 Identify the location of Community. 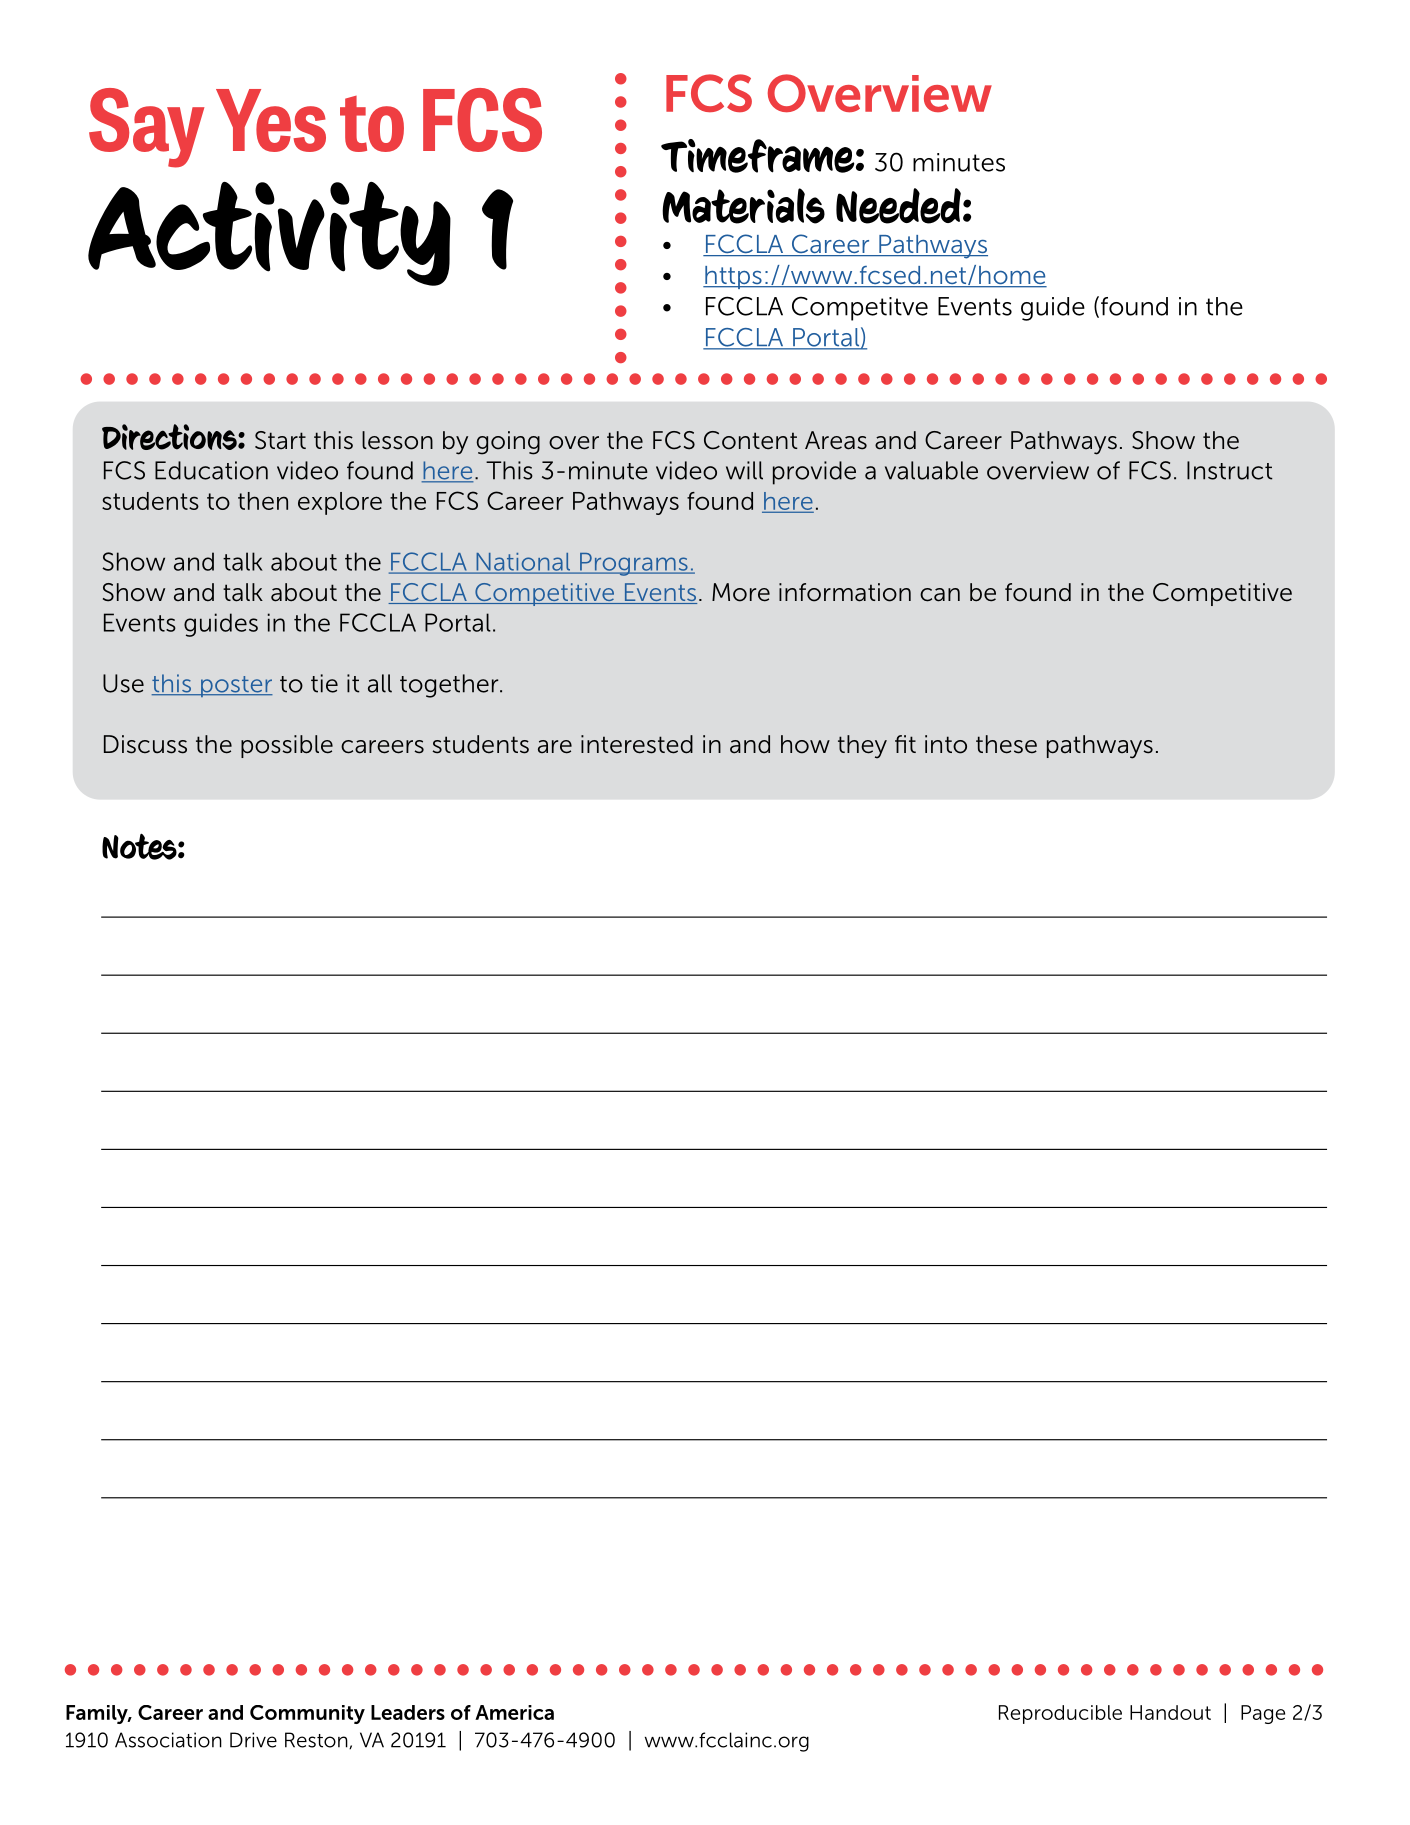
(307, 1714).
